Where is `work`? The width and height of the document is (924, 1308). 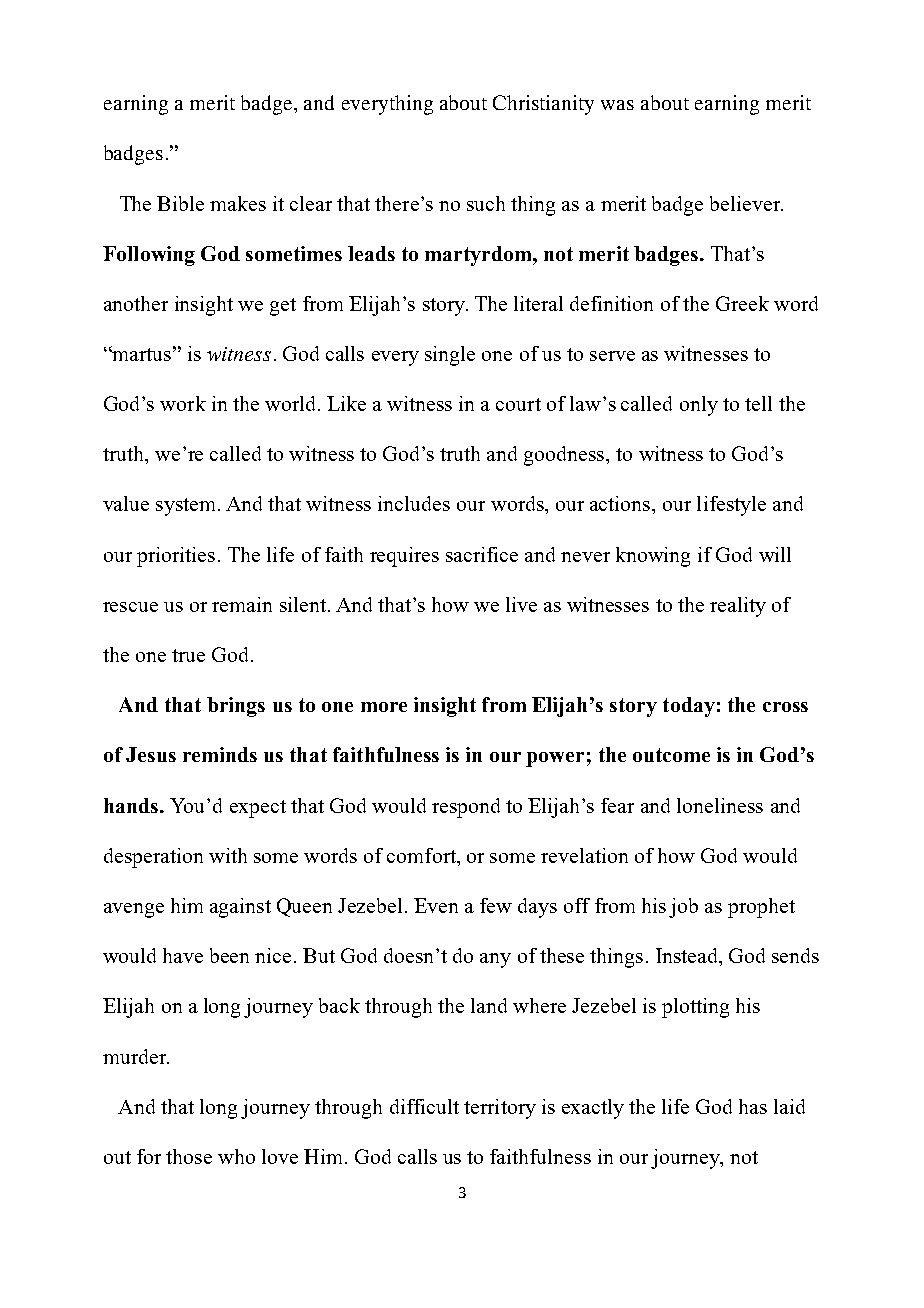 work is located at coordinates (183, 403).
